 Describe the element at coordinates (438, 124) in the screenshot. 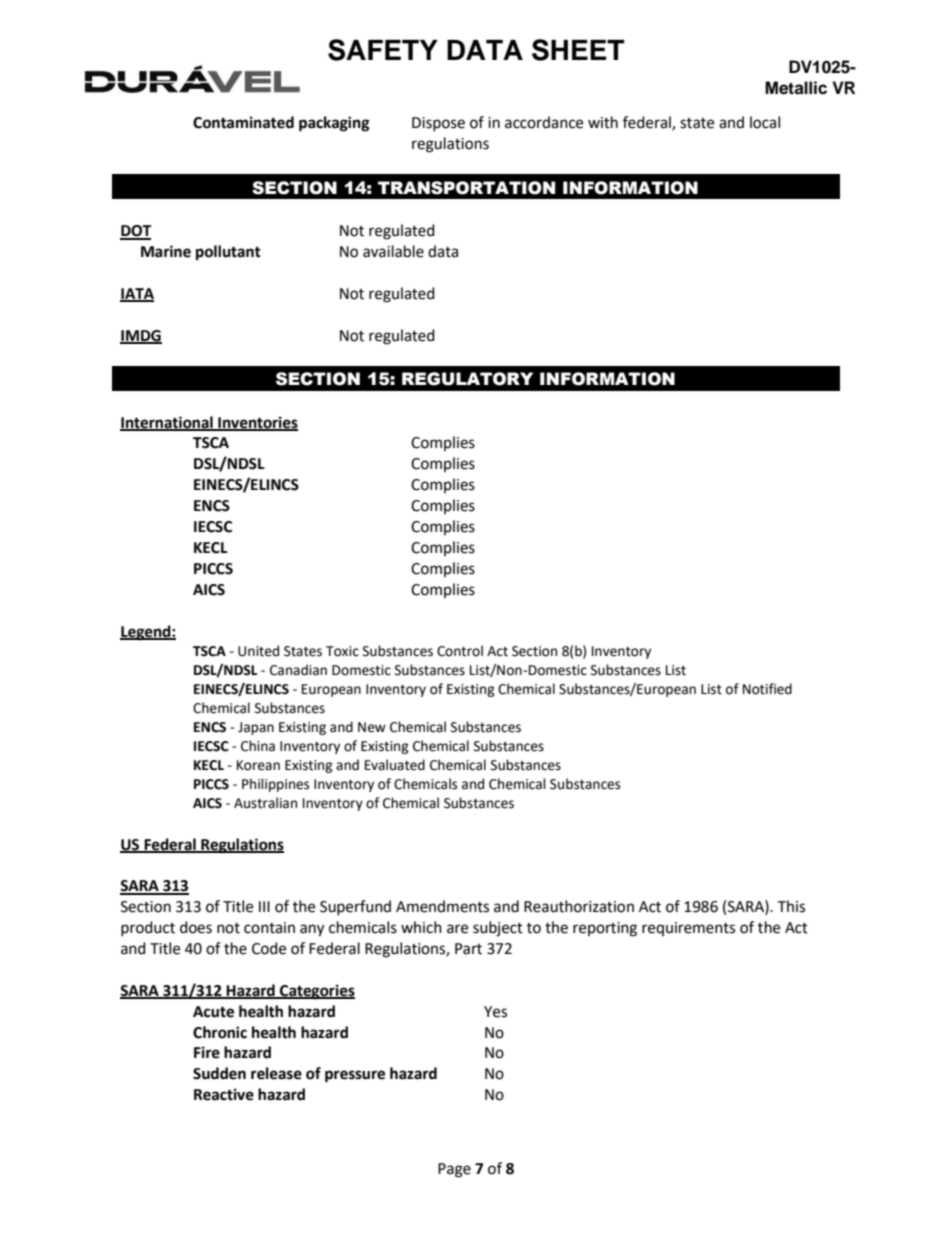

I see `Dispose` at that location.
